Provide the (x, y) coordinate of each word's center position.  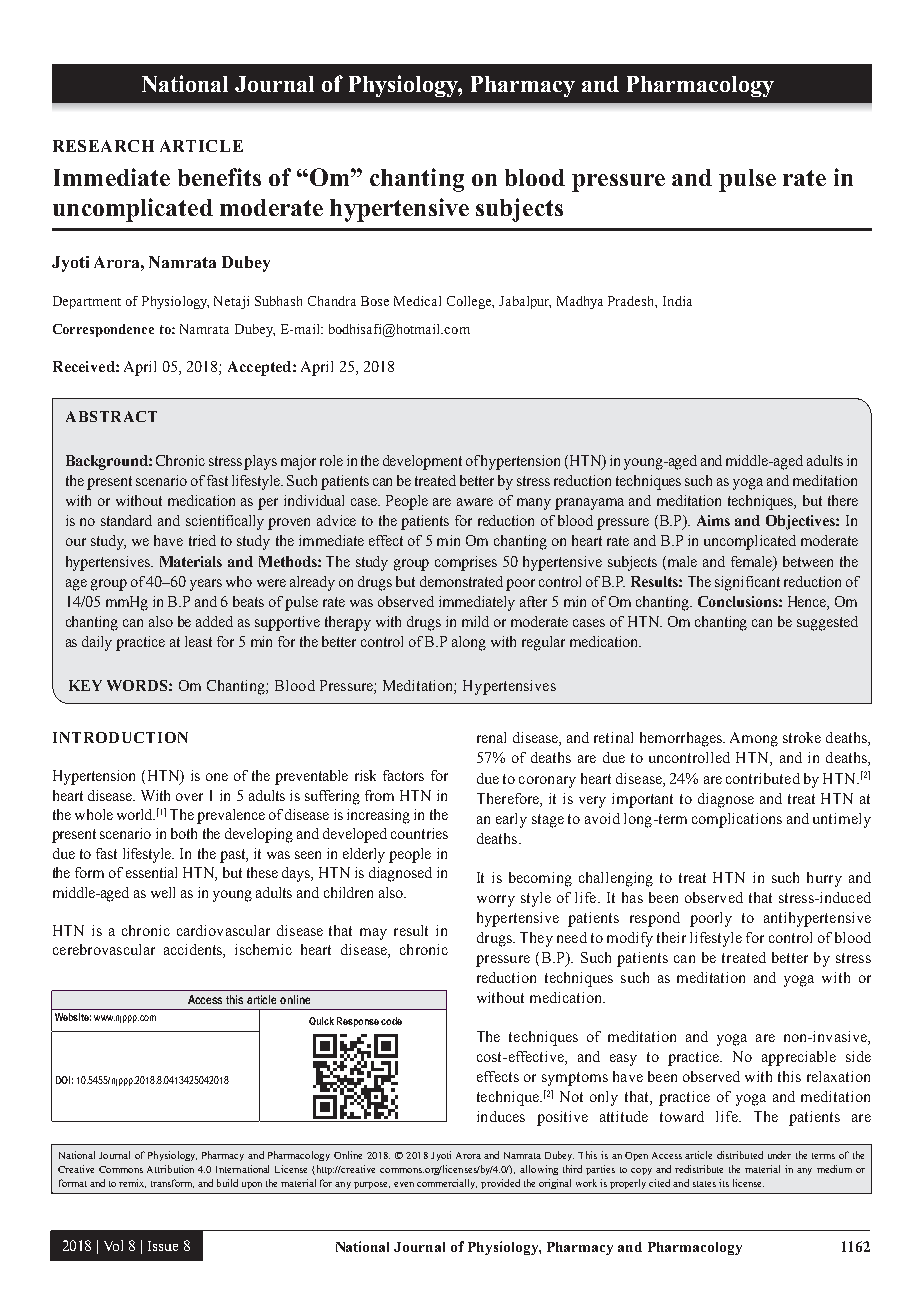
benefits (219, 177)
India (677, 301)
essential (151, 872)
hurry (824, 879)
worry (496, 901)
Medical (417, 301)
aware (475, 502)
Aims (713, 520)
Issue (163, 1246)
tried (202, 540)
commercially (447, 1184)
